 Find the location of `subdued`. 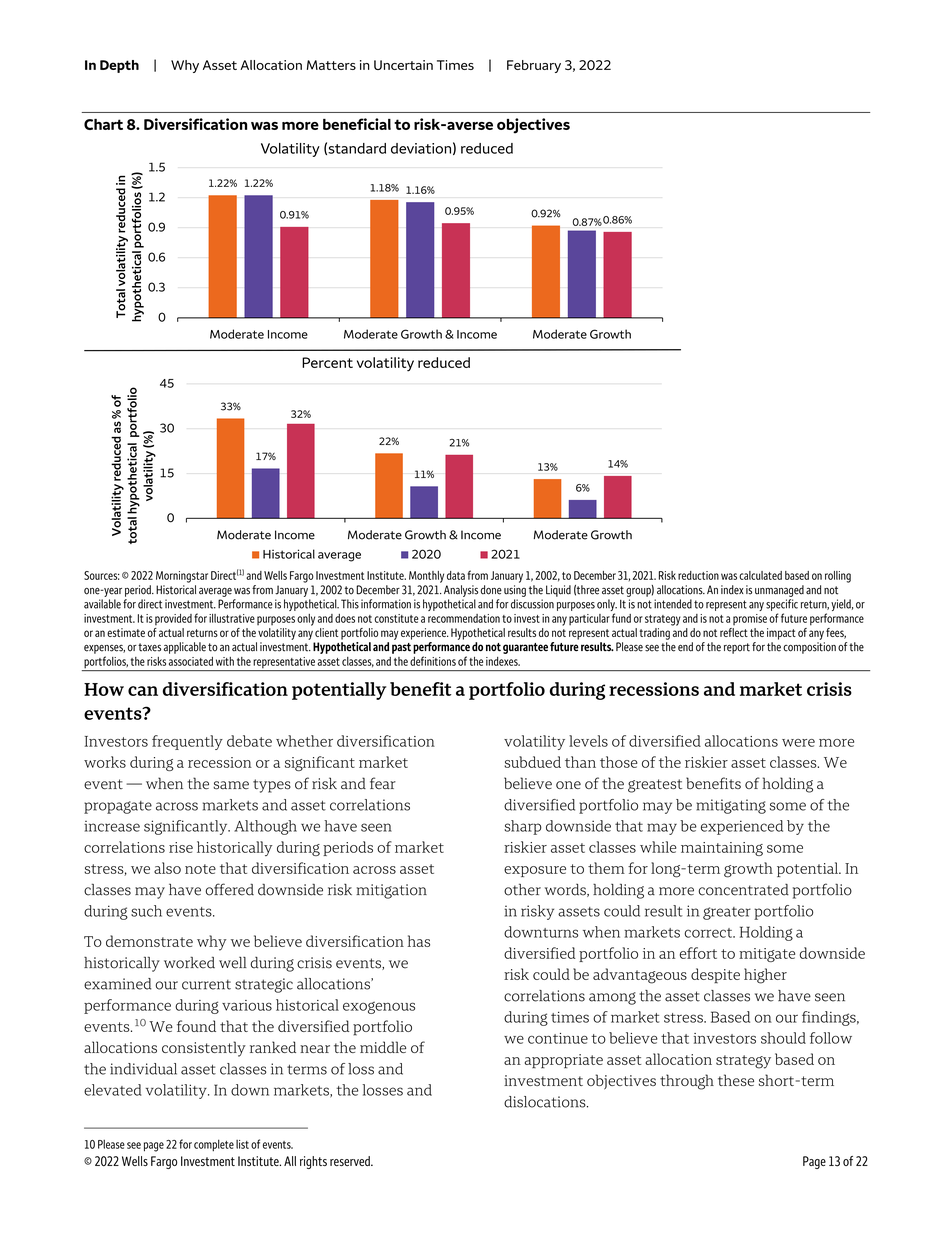

subdued is located at coordinates (532, 762).
